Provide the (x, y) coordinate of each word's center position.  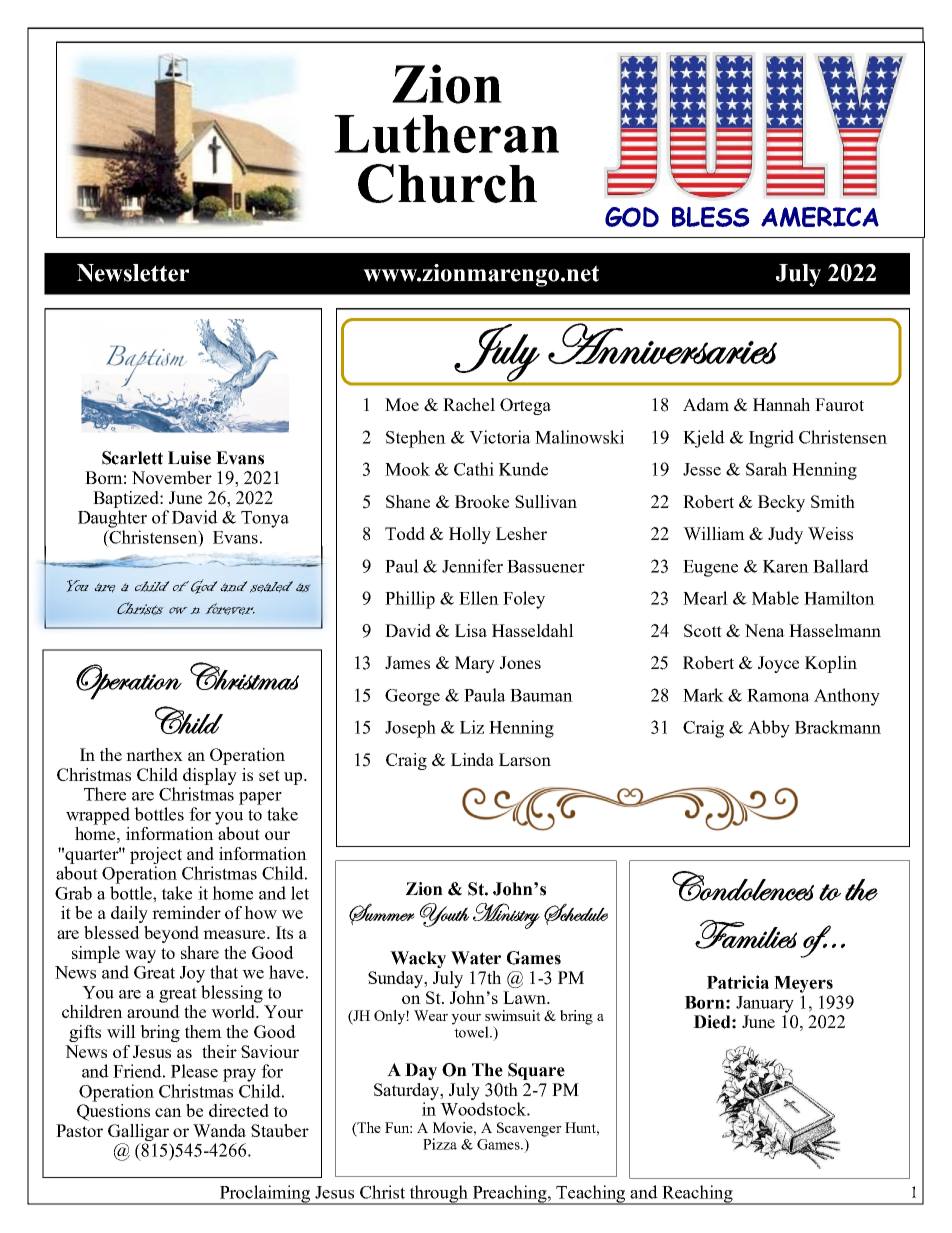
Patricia (738, 982)
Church (447, 183)
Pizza (440, 1144)
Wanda (219, 1130)
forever (230, 609)
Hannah (781, 404)
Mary (475, 664)
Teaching (591, 1195)
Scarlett (132, 458)
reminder (186, 912)
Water (476, 958)
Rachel (469, 404)
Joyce (778, 664)
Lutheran (446, 134)
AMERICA (820, 217)
